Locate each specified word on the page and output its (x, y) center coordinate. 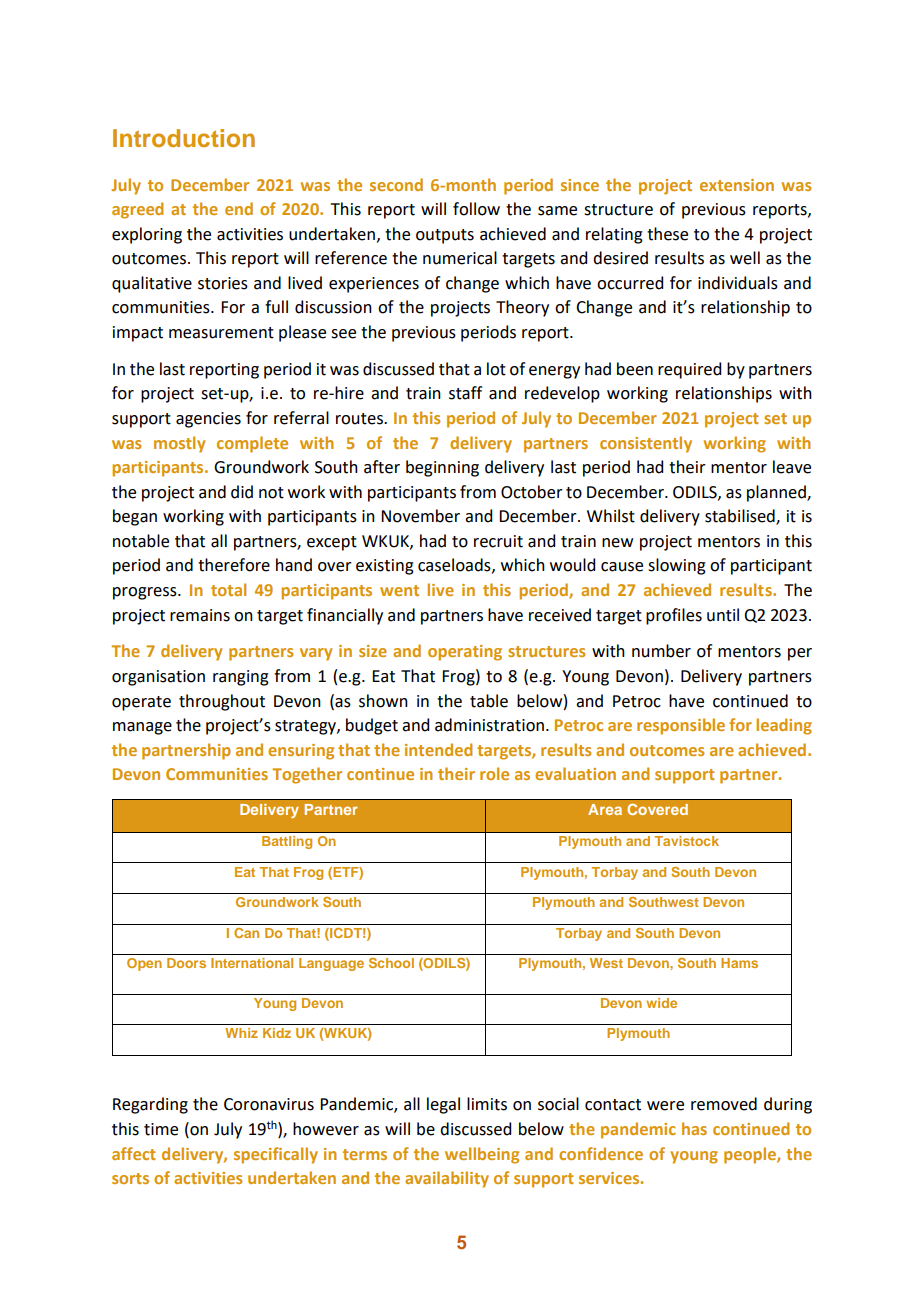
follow (476, 209)
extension (737, 185)
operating (465, 653)
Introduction (184, 138)
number (661, 651)
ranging (241, 678)
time (161, 1129)
